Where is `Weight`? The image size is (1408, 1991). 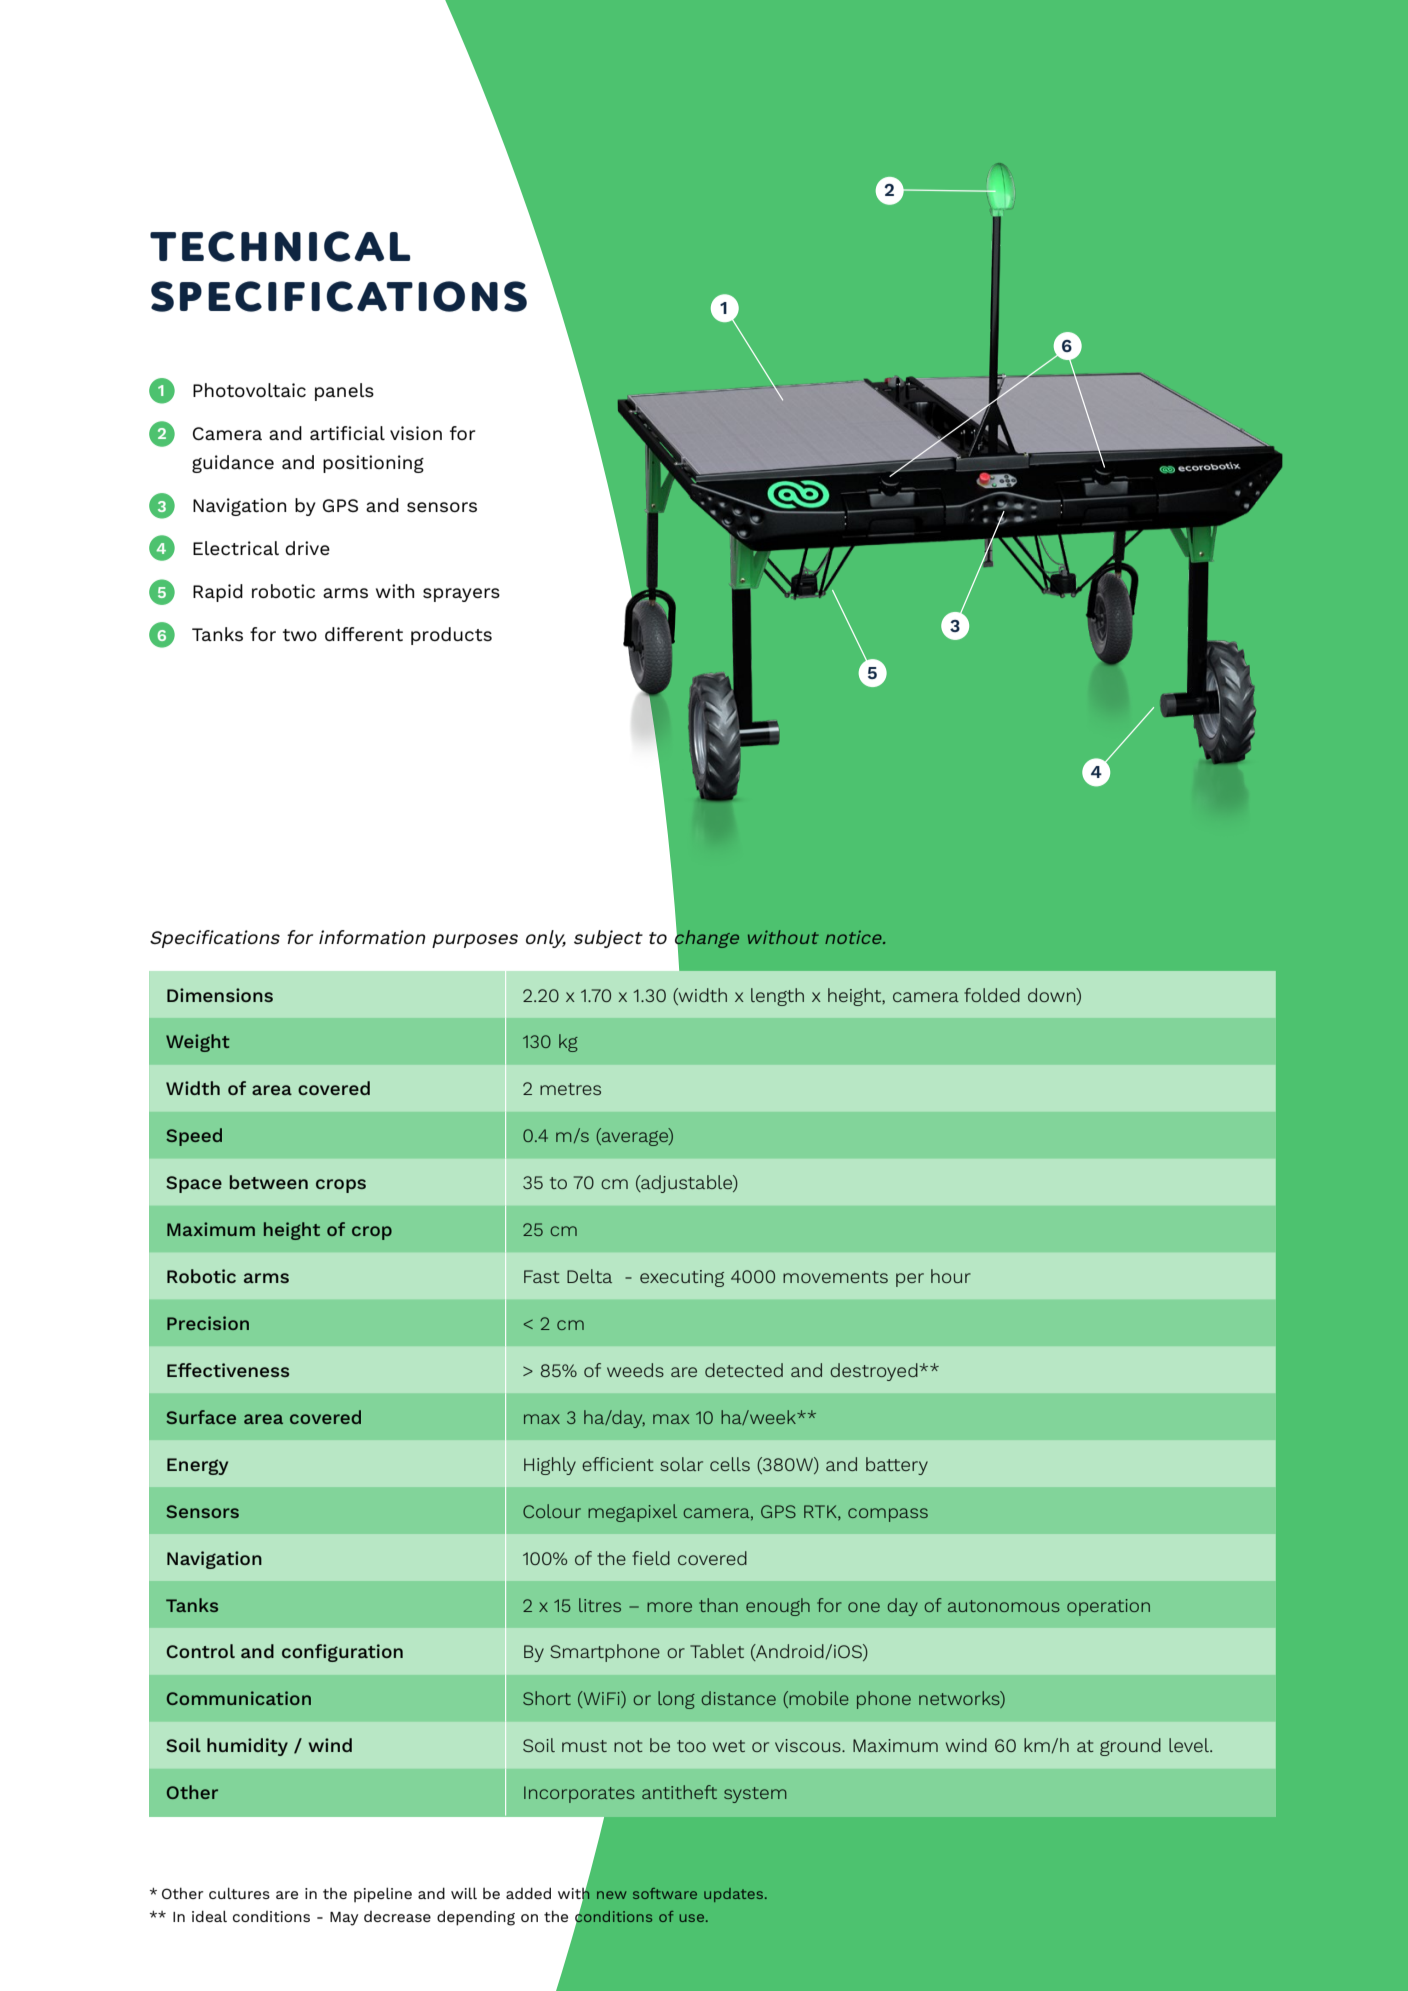
Weight is located at coordinates (198, 1043).
